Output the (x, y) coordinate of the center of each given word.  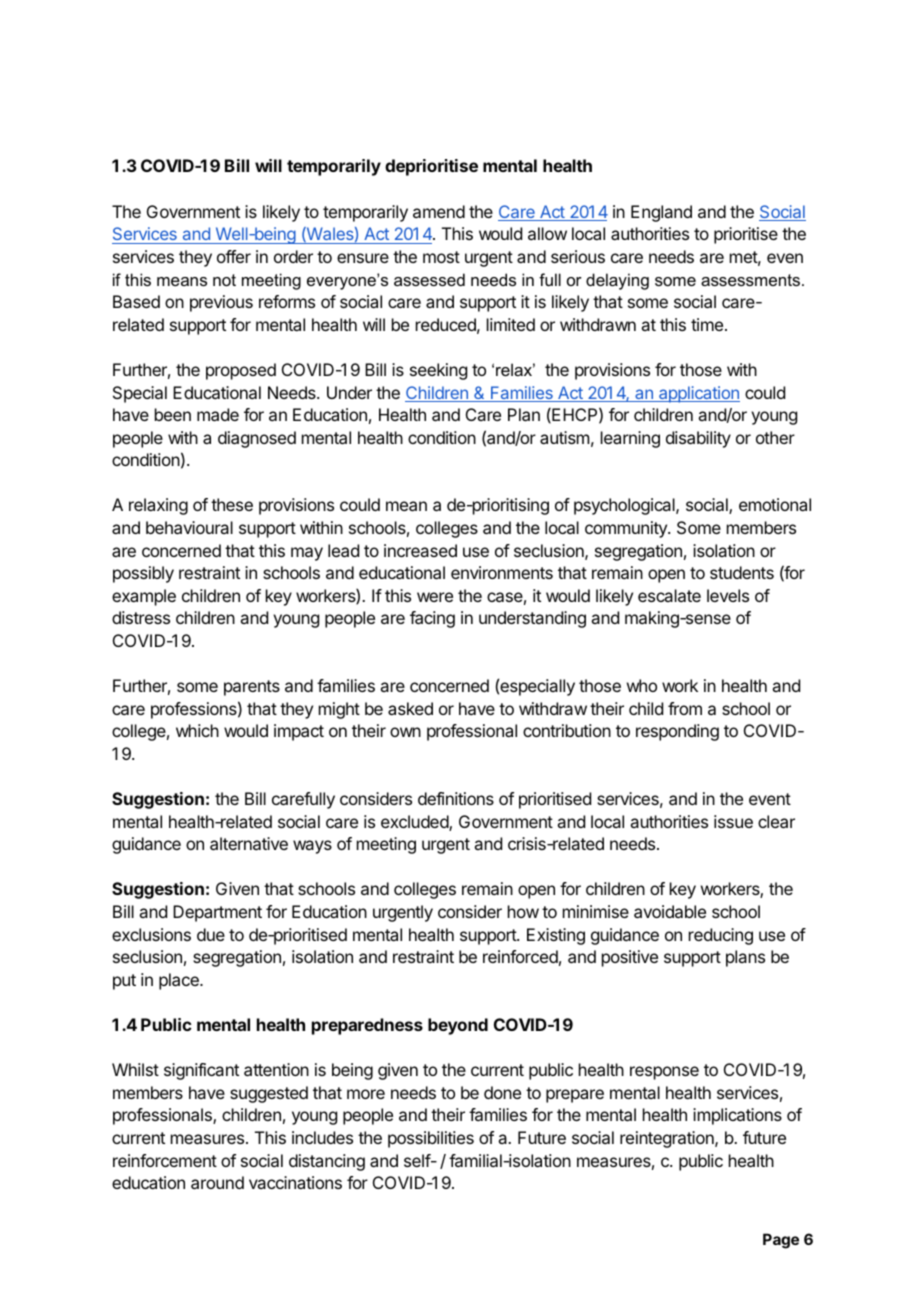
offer (234, 256)
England (661, 213)
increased (420, 550)
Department (217, 913)
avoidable (670, 911)
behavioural (189, 527)
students (742, 572)
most (441, 257)
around (217, 1182)
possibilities (431, 1139)
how (523, 911)
